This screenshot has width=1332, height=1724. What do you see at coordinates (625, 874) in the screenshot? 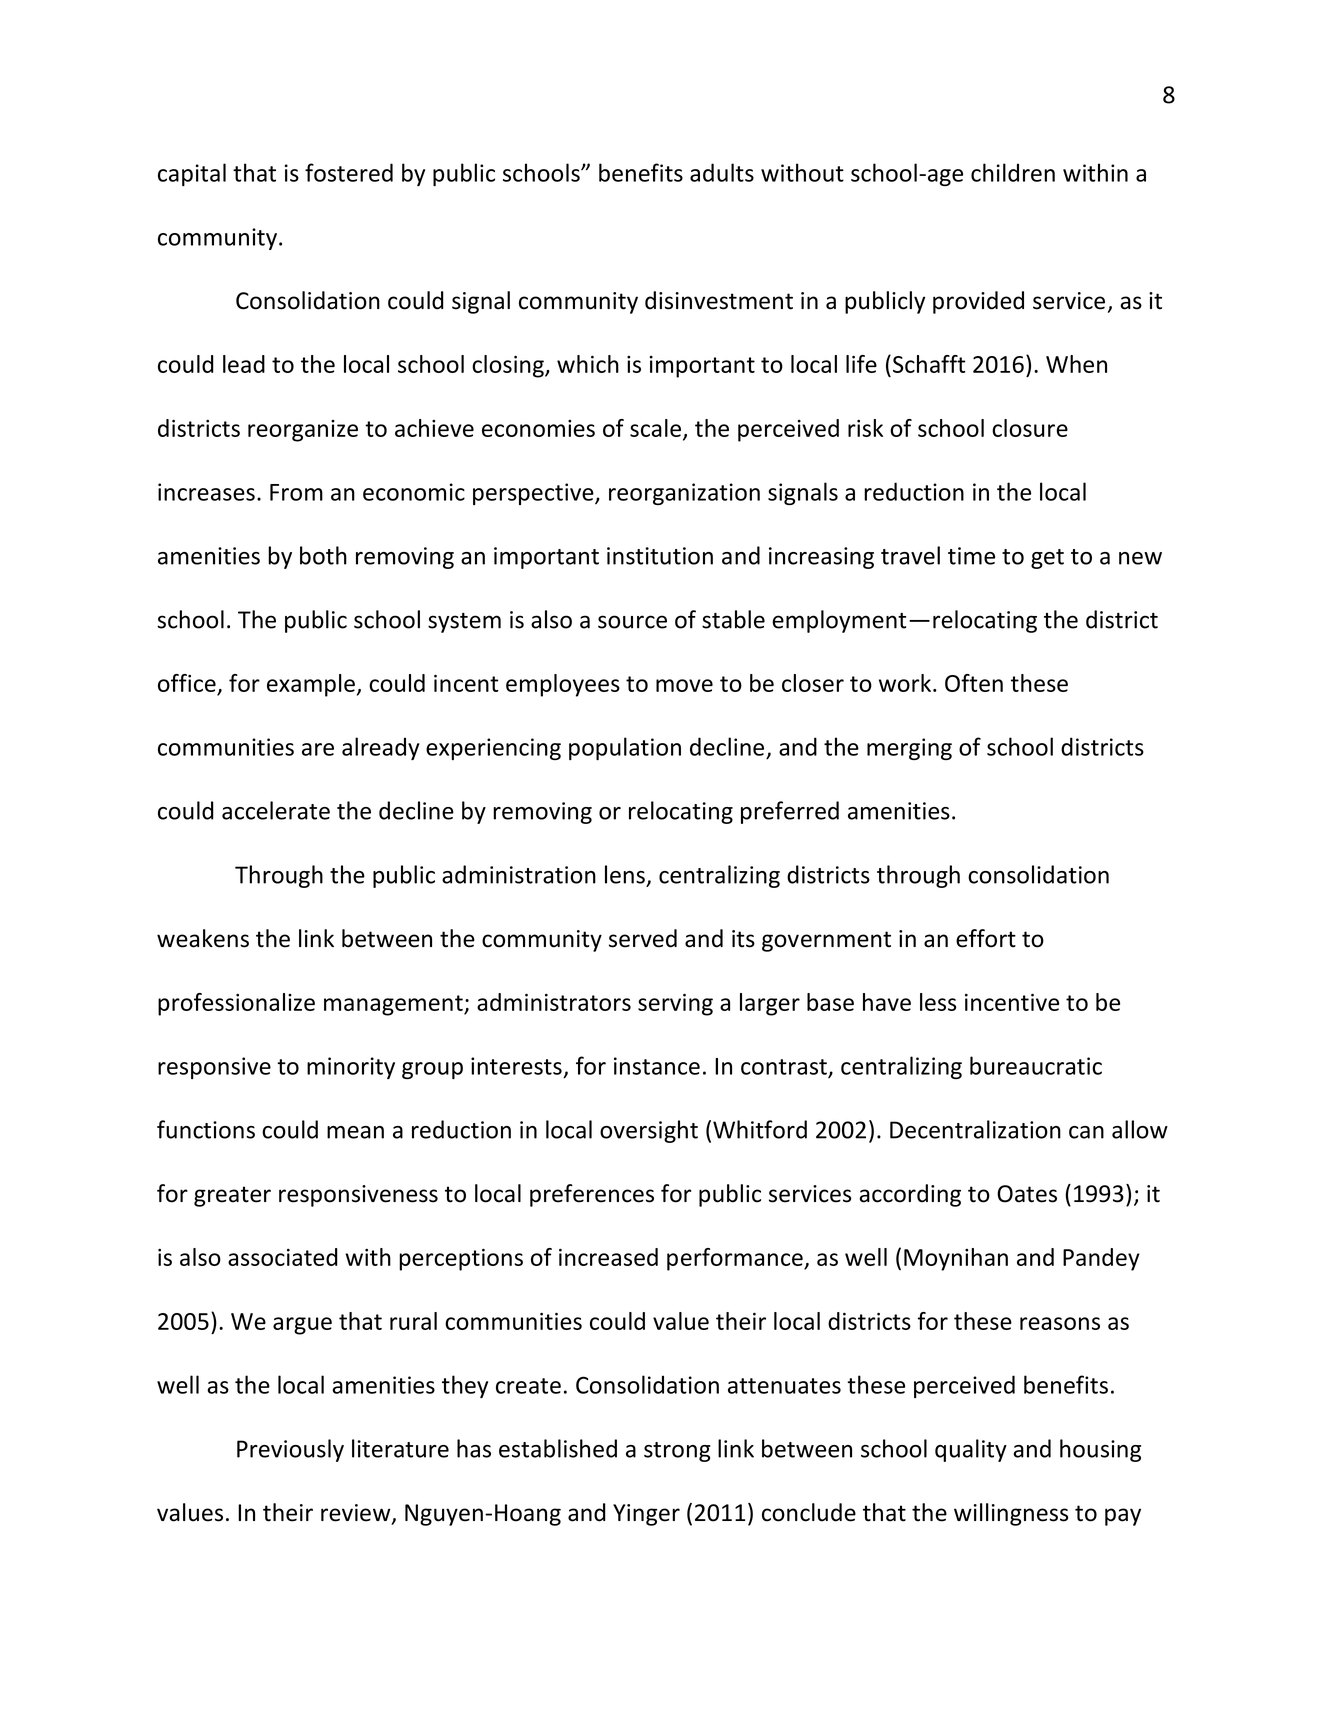
I see `lens` at bounding box center [625, 874].
